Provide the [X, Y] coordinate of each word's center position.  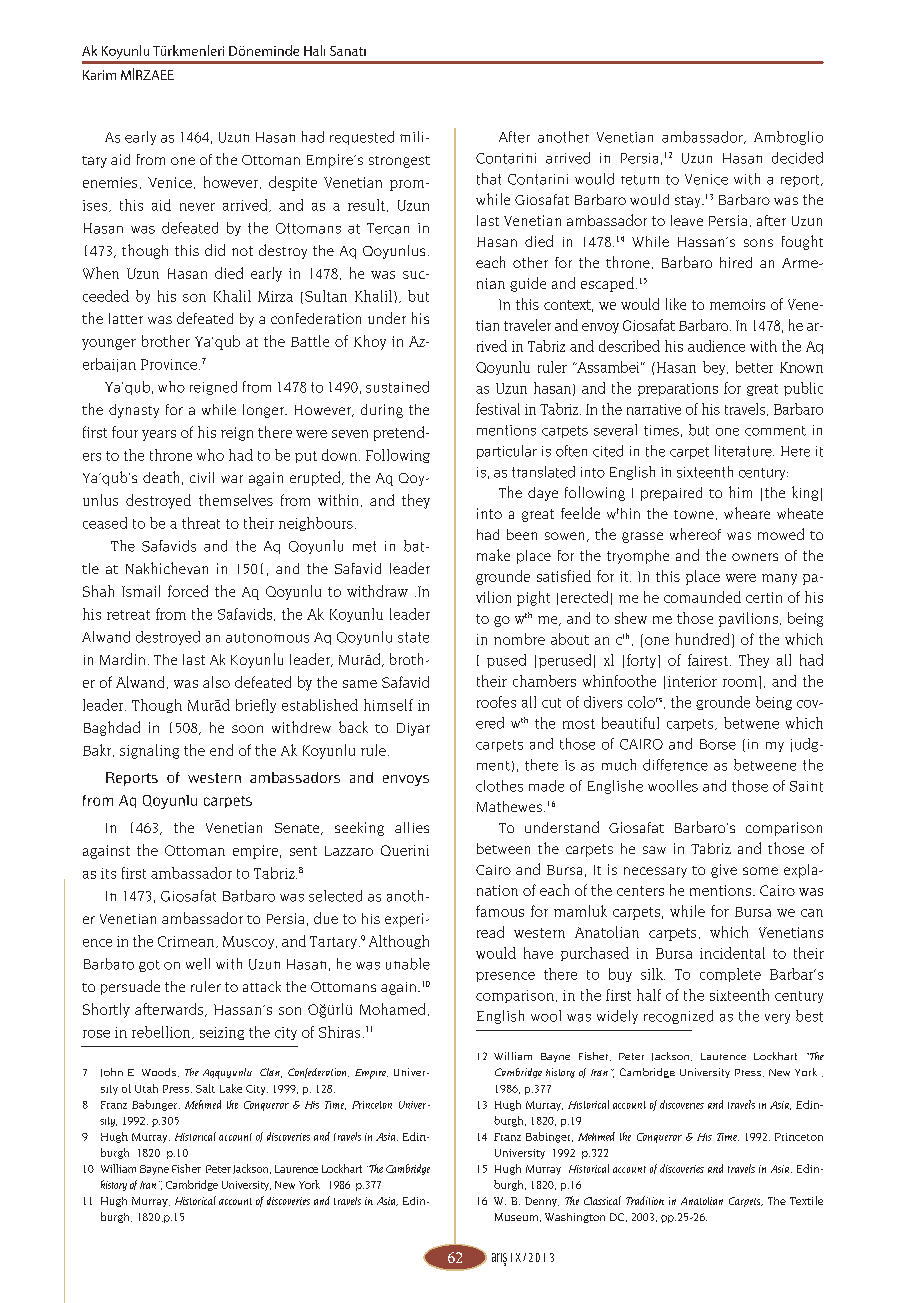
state [413, 637]
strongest [399, 162]
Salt [205, 1088]
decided [797, 158]
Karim [99, 75]
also [216, 682]
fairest [708, 660]
